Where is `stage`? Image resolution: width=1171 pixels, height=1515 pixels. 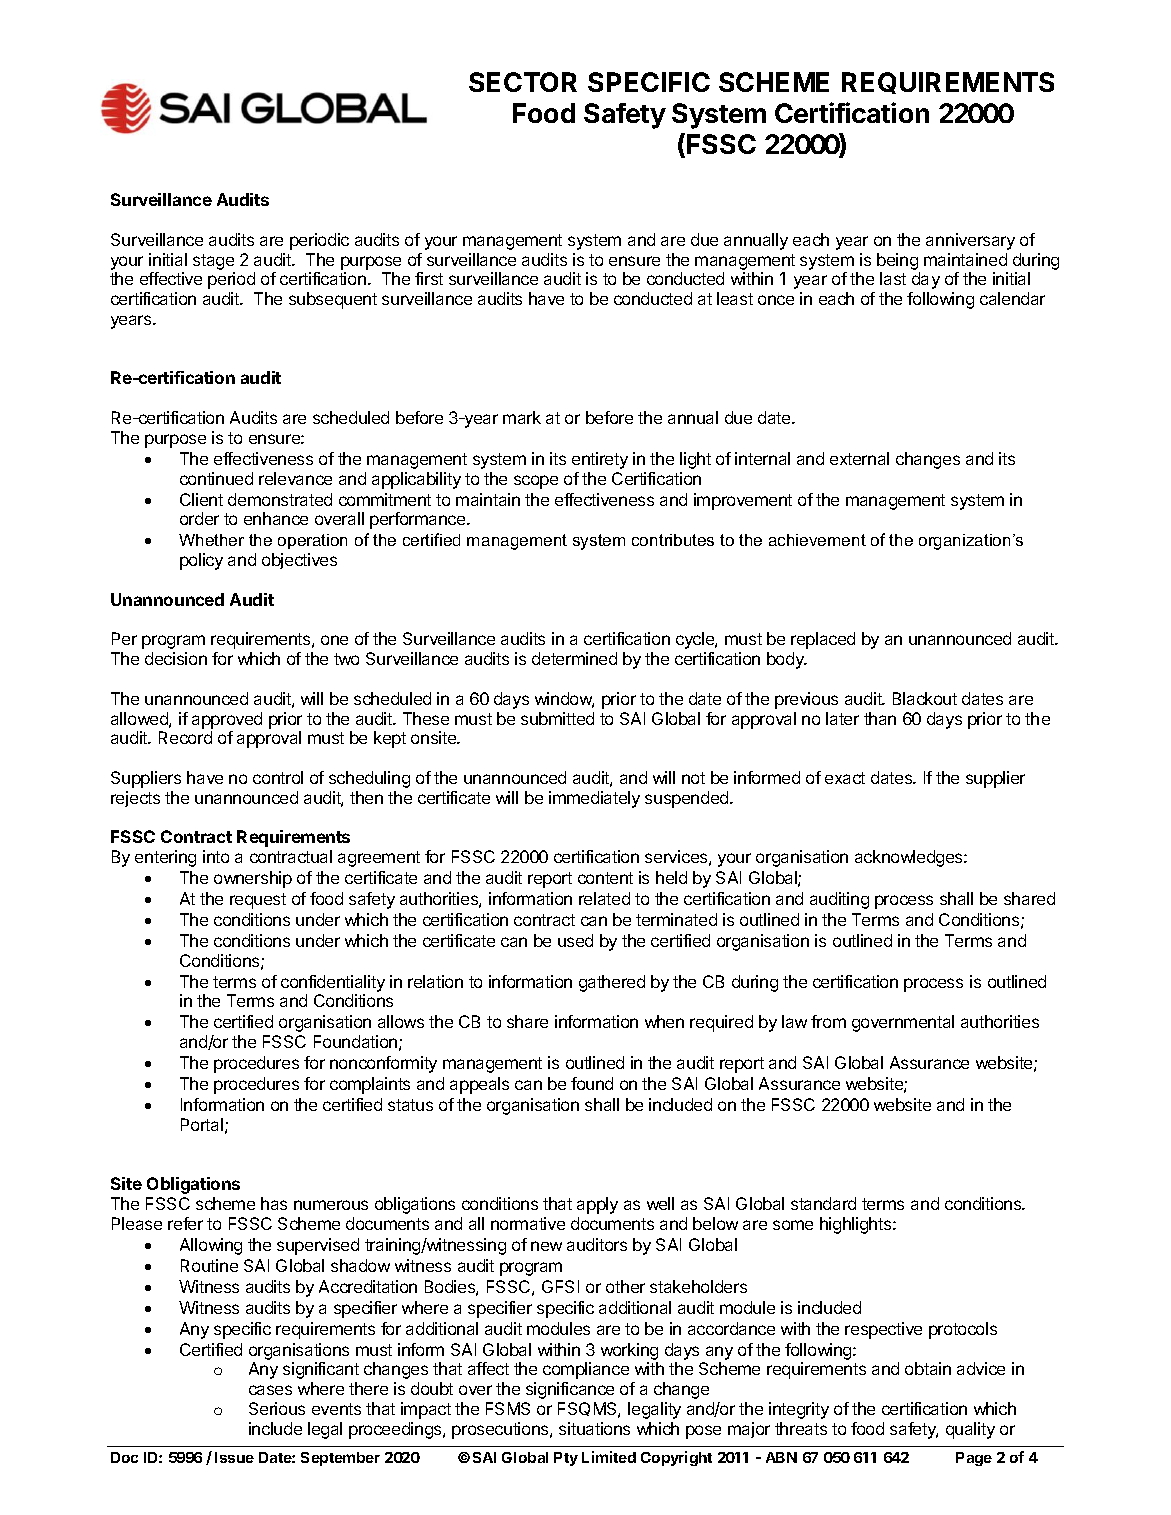 stage is located at coordinates (213, 262).
